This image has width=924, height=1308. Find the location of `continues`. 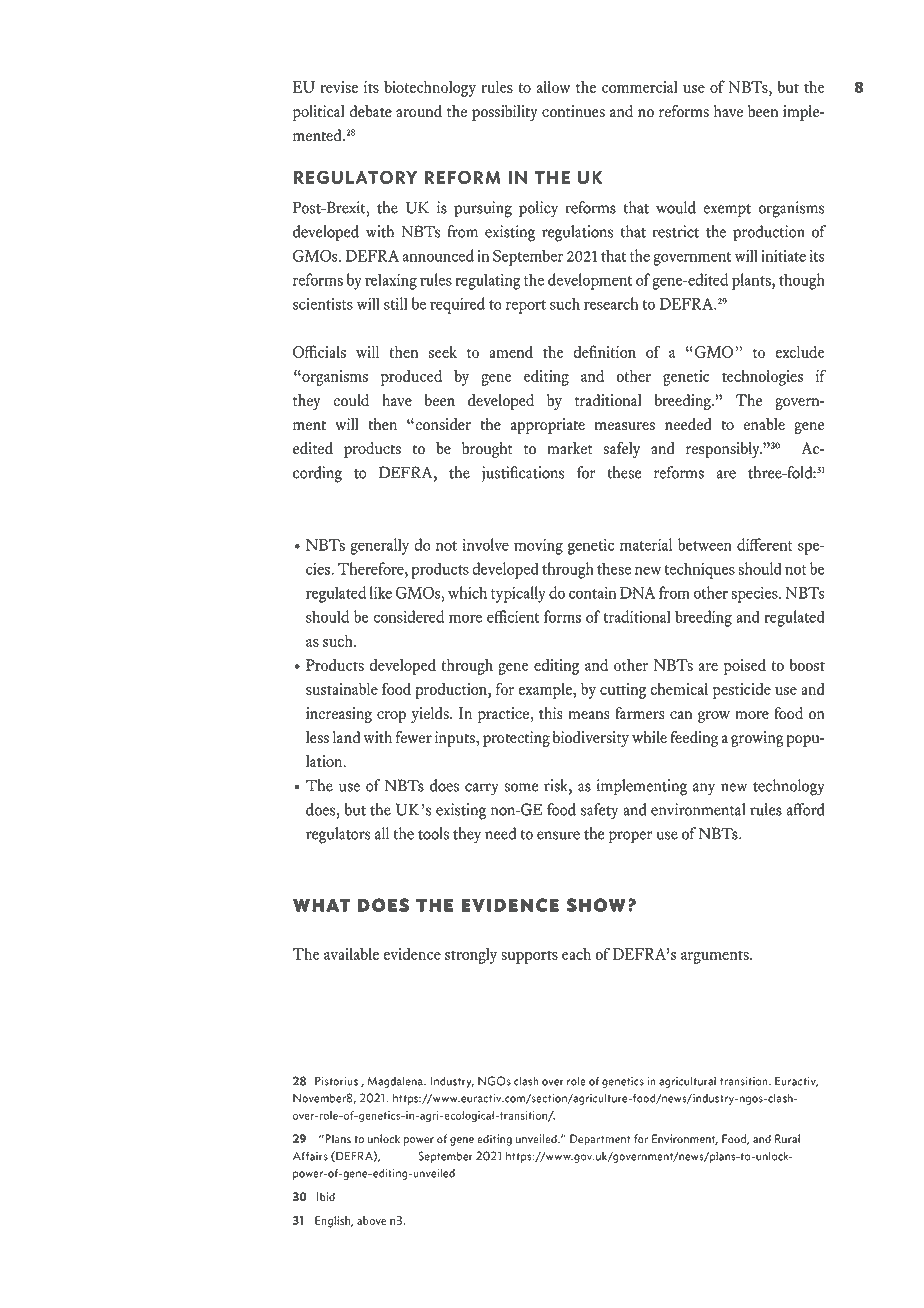

continues is located at coordinates (573, 111).
